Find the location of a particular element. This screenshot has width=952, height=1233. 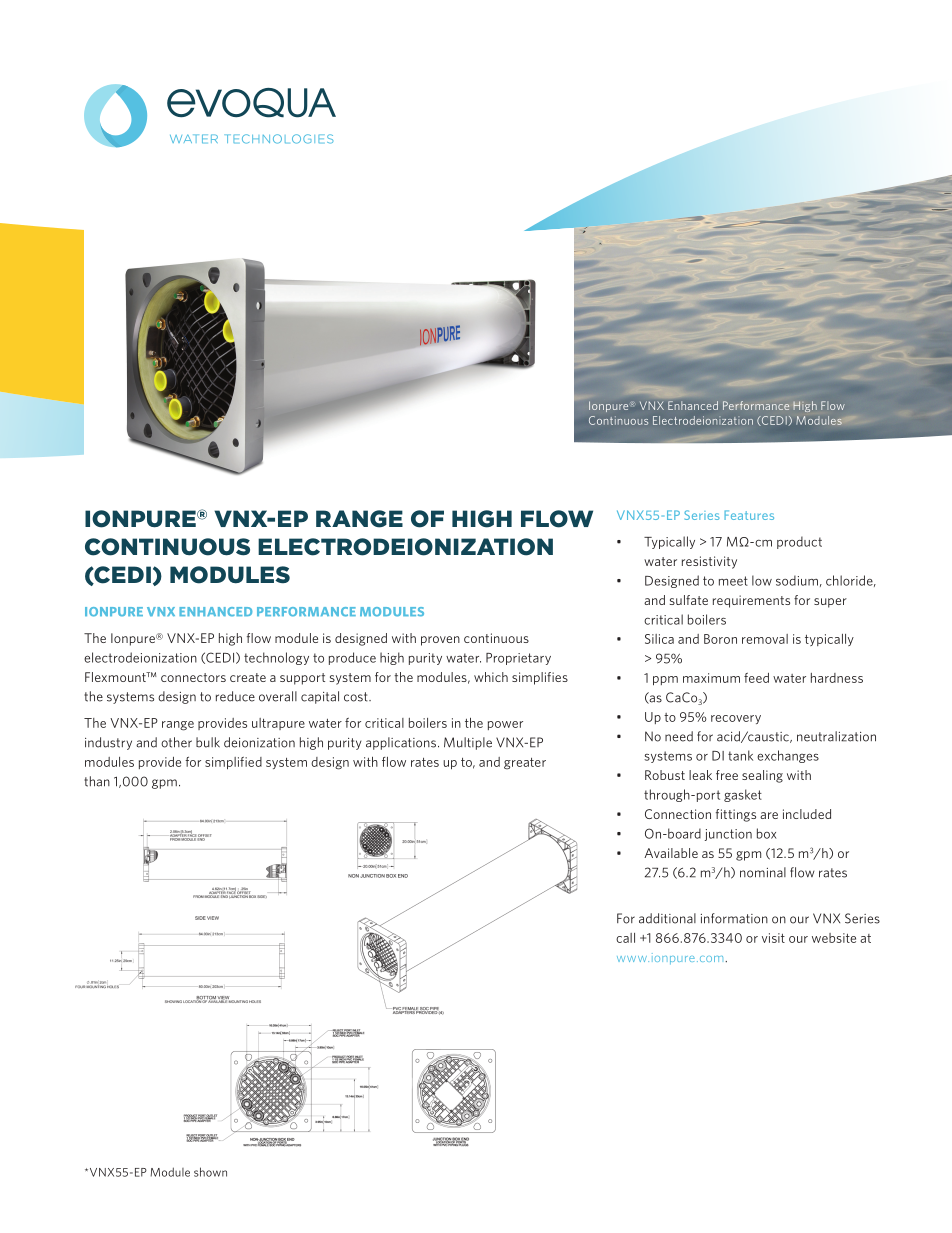

technology is located at coordinates (276, 658).
